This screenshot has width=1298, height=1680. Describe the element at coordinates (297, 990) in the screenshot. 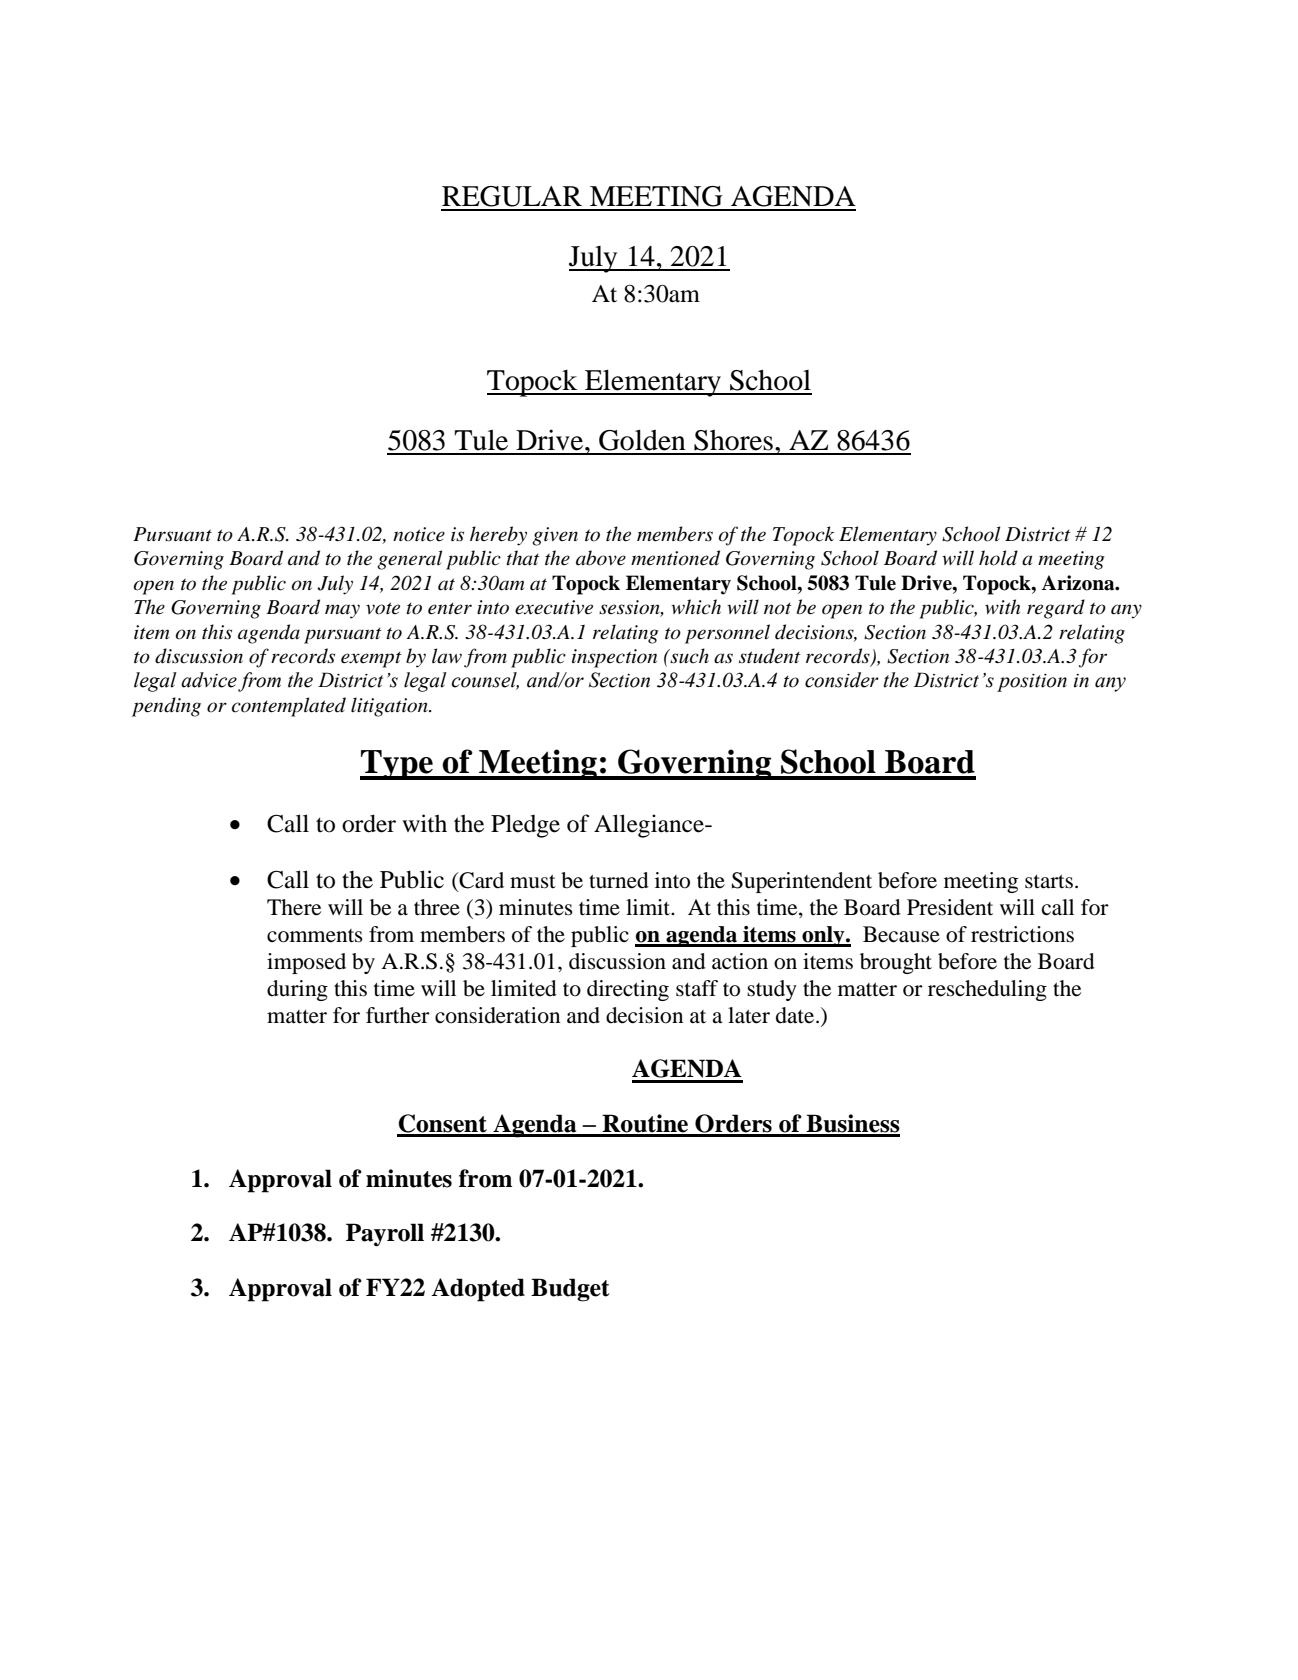

I see `during` at that location.
